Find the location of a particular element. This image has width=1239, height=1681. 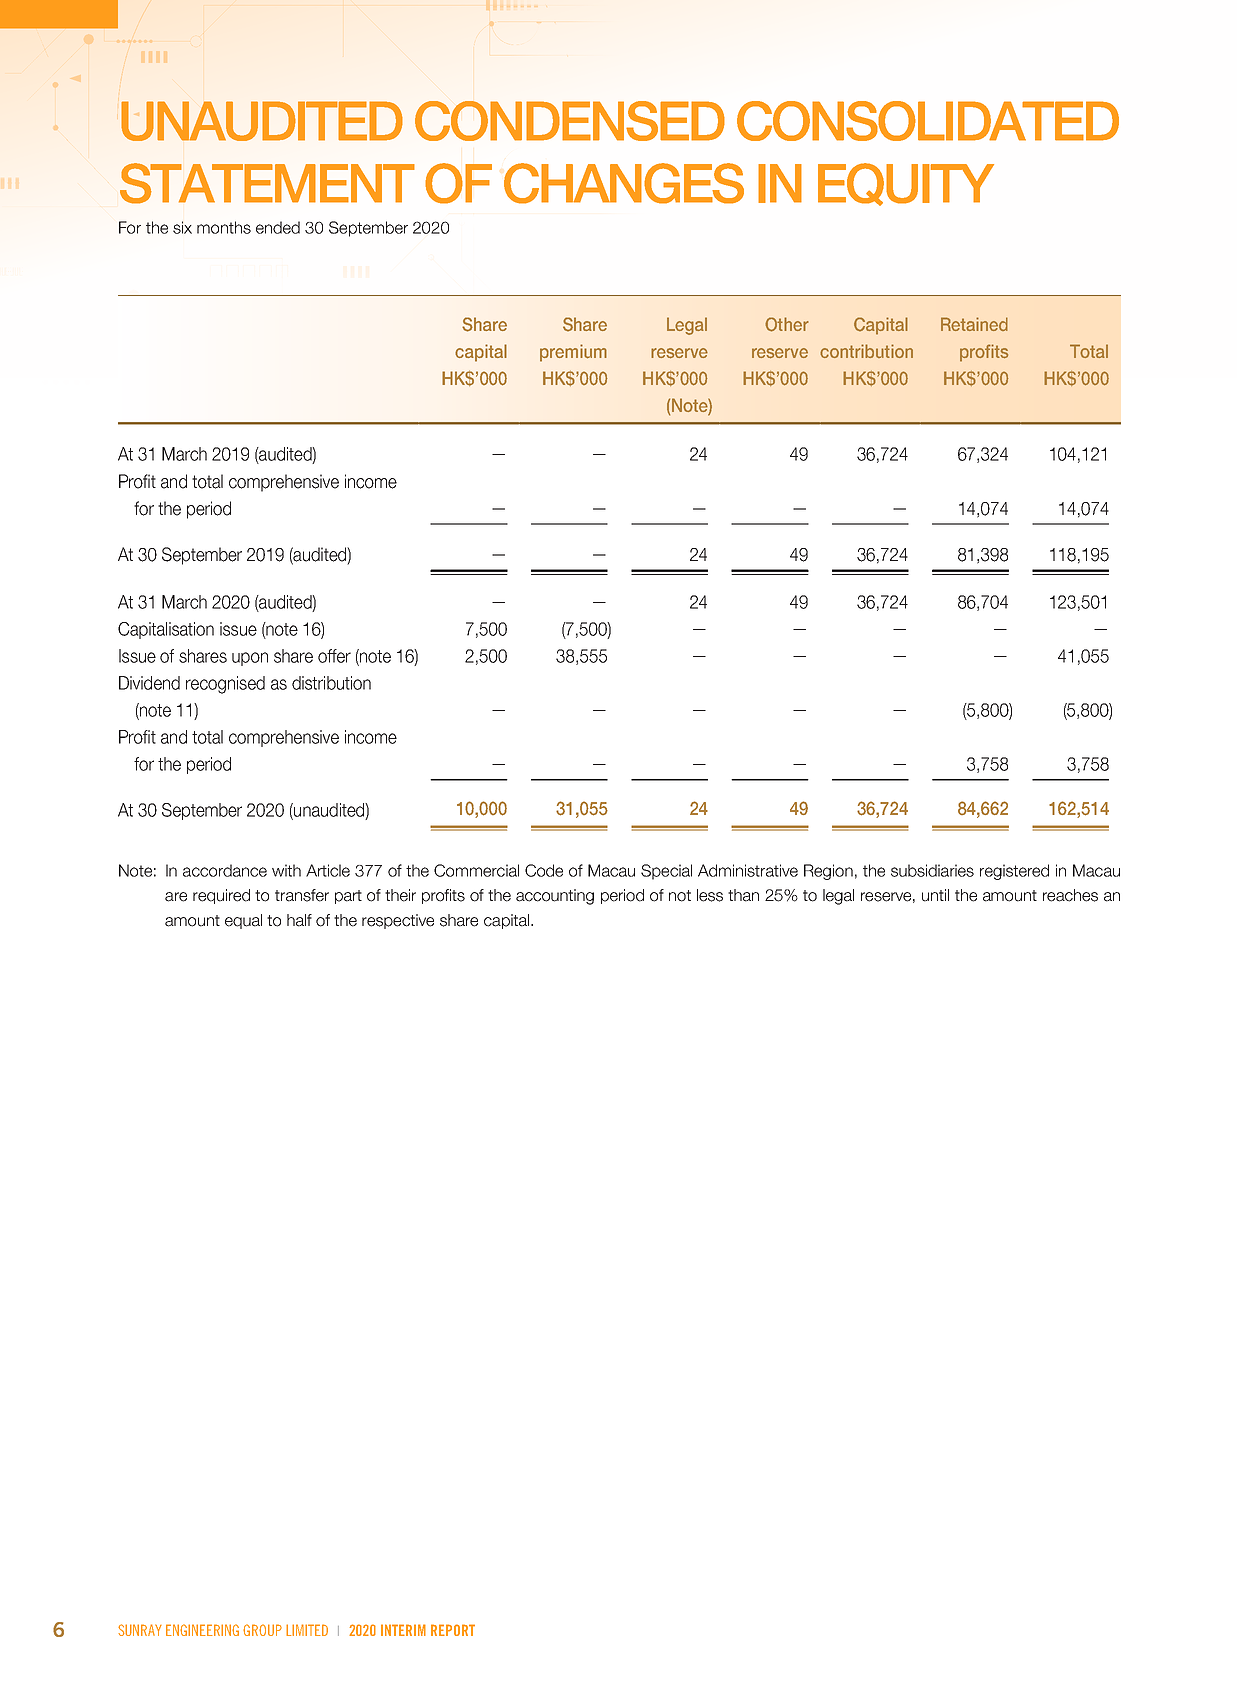

INTERIM is located at coordinates (403, 1630).
